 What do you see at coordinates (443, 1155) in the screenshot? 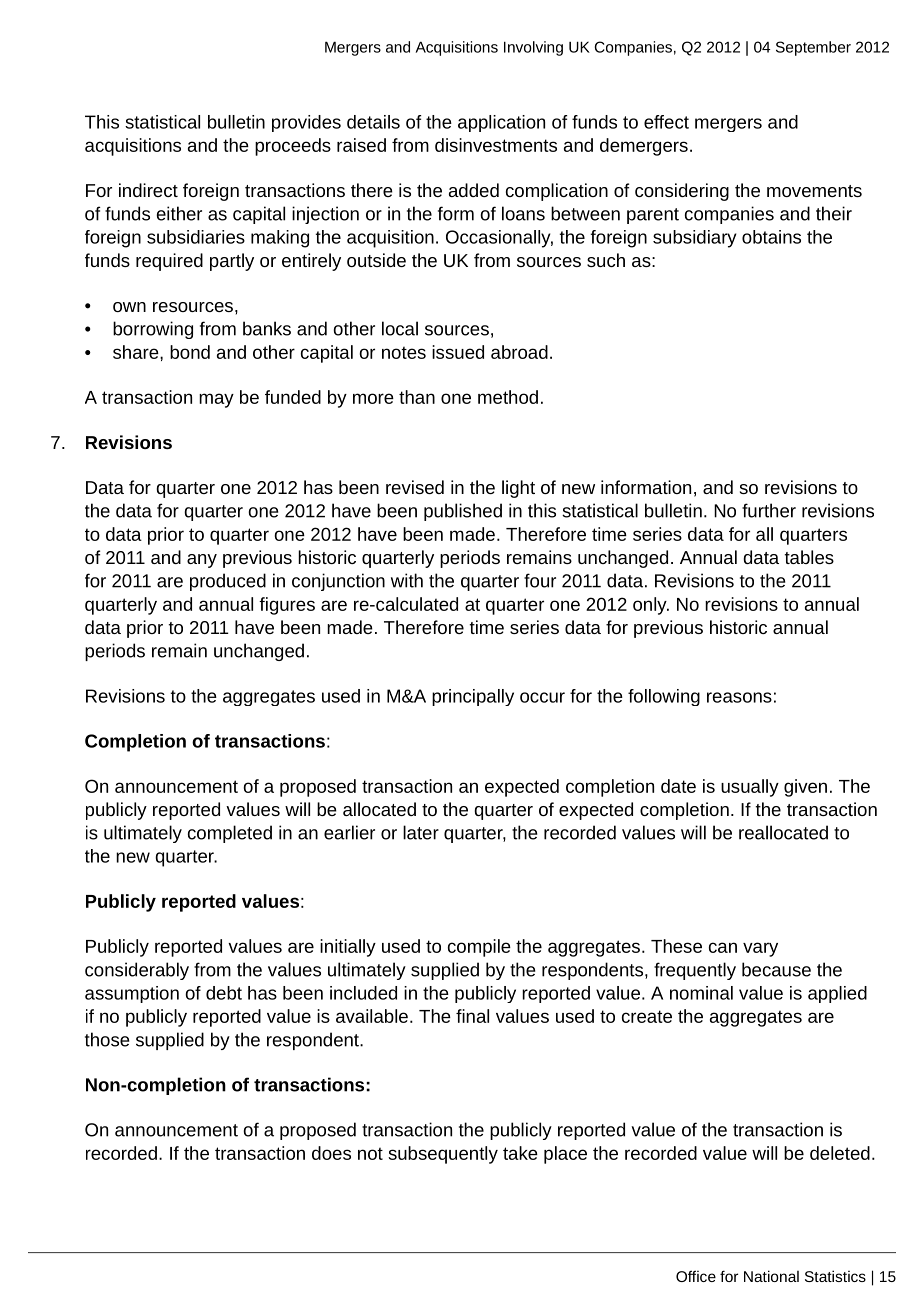
I see `subsequently` at bounding box center [443, 1155].
